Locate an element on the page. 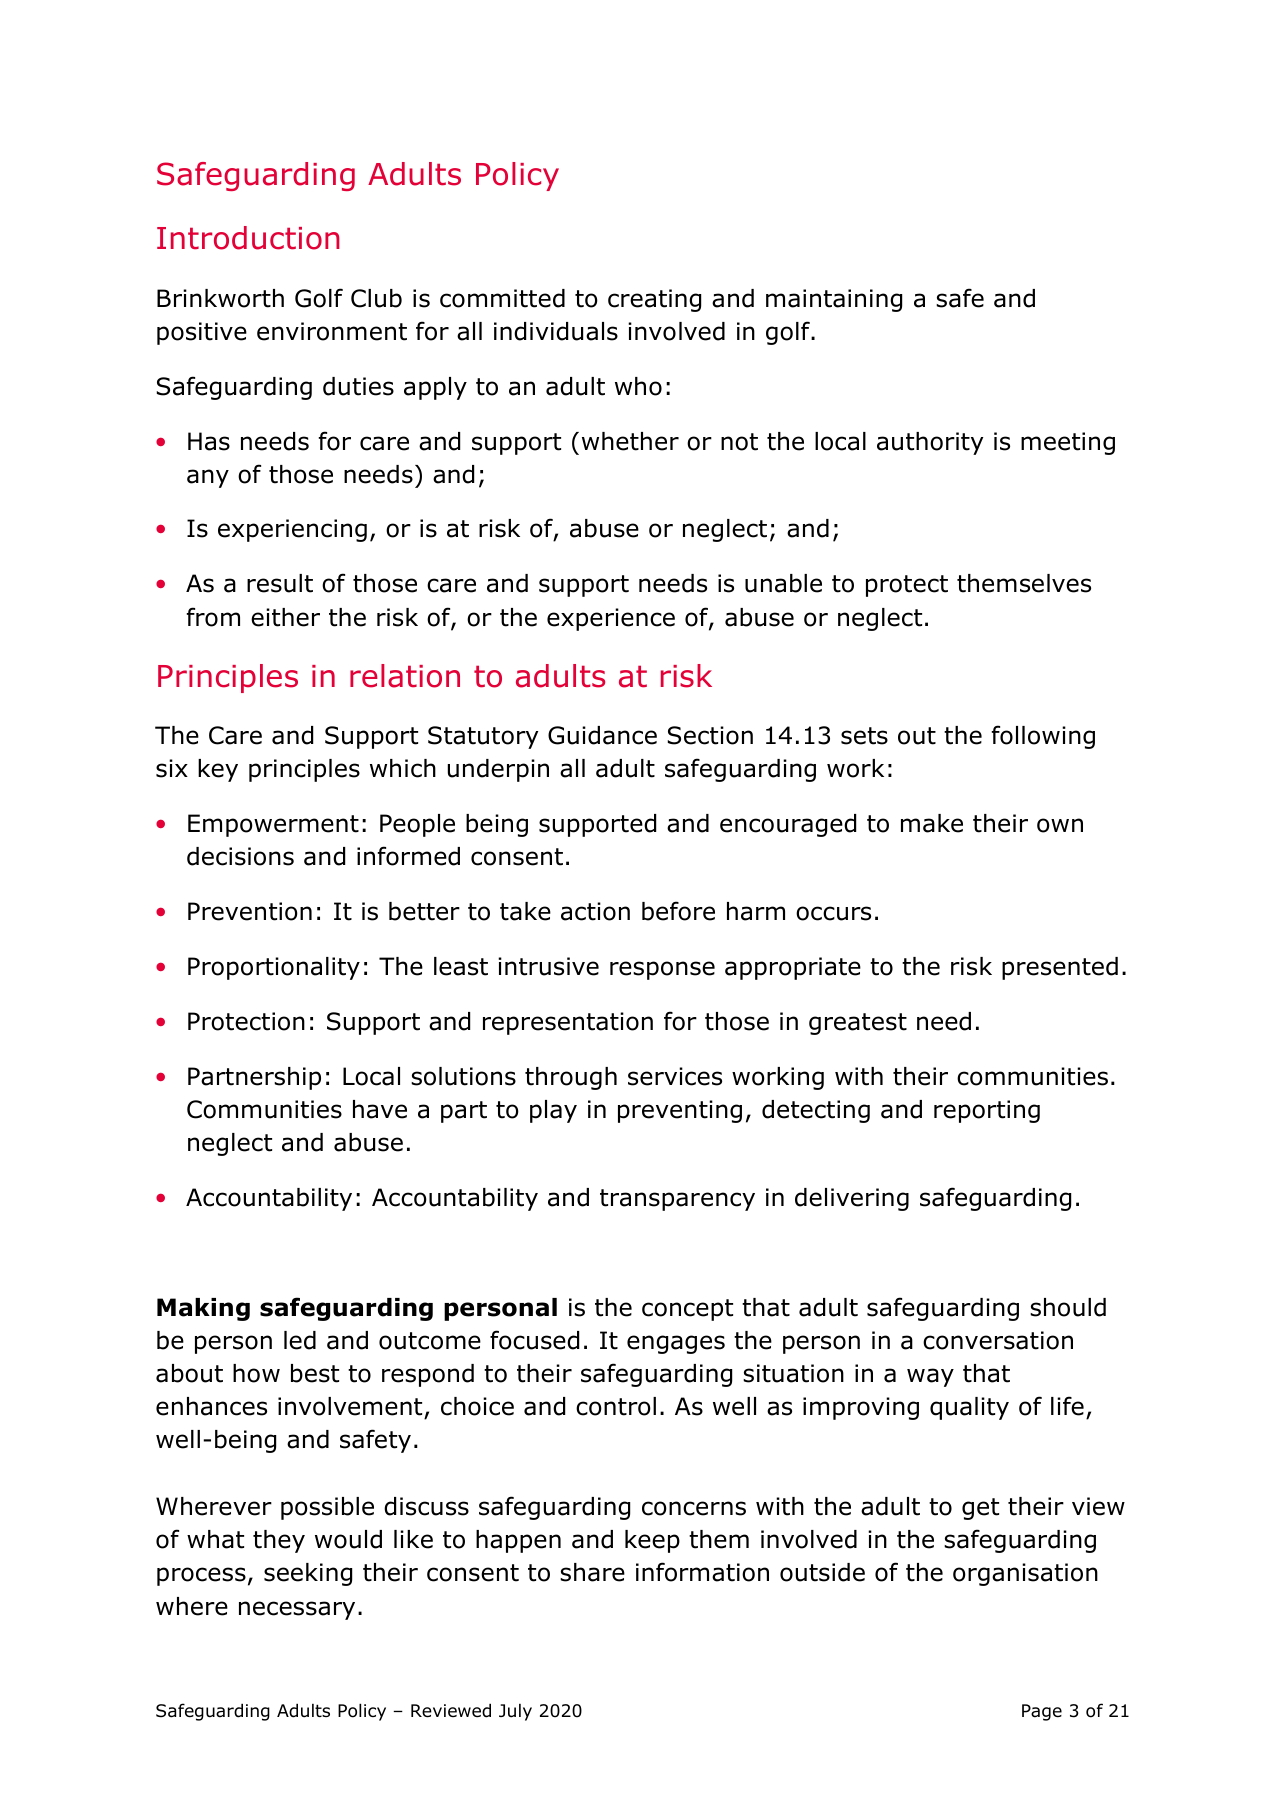 This page has height=1819, width=1285. key is located at coordinates (218, 770).
